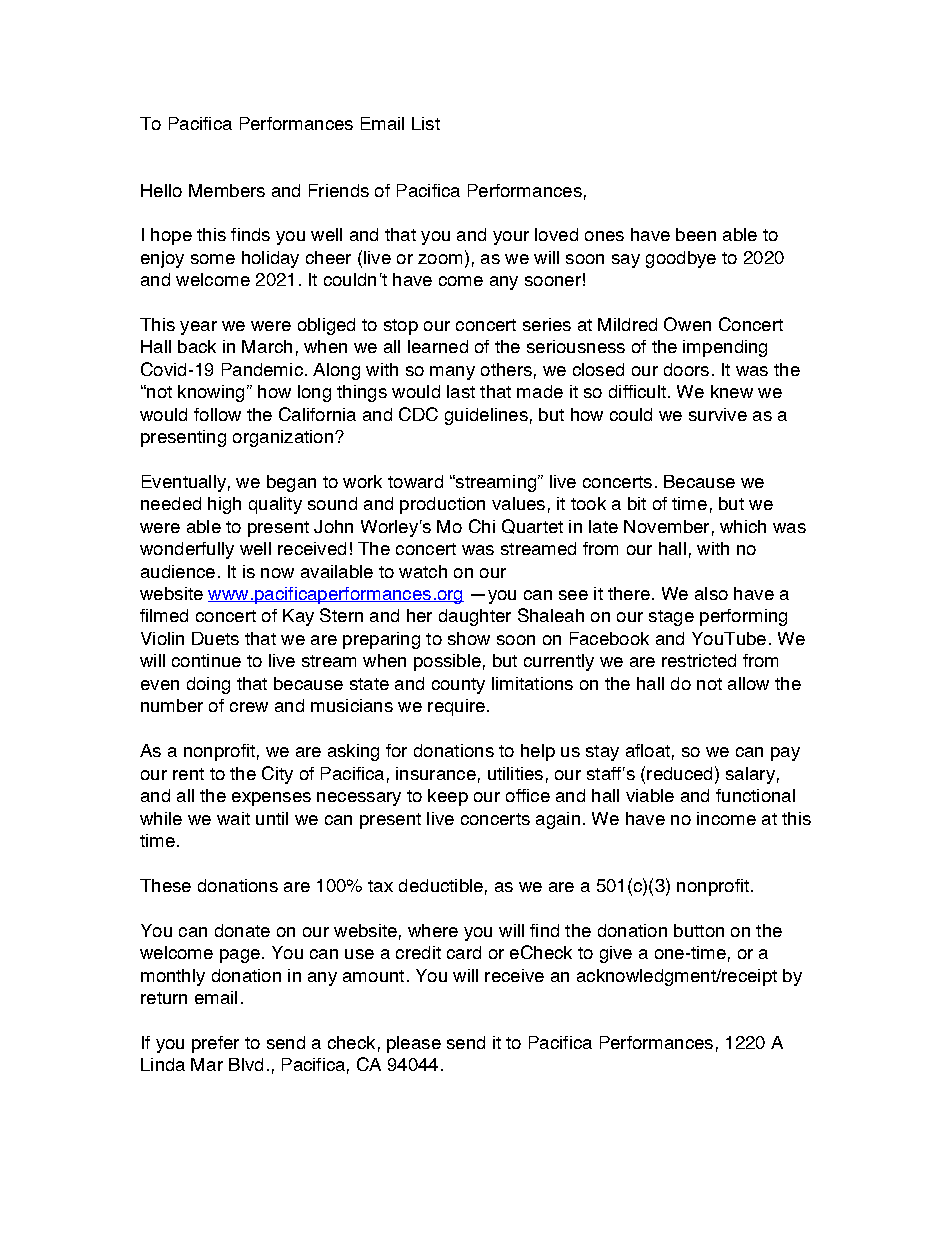  I want to click on county, so click(458, 686).
